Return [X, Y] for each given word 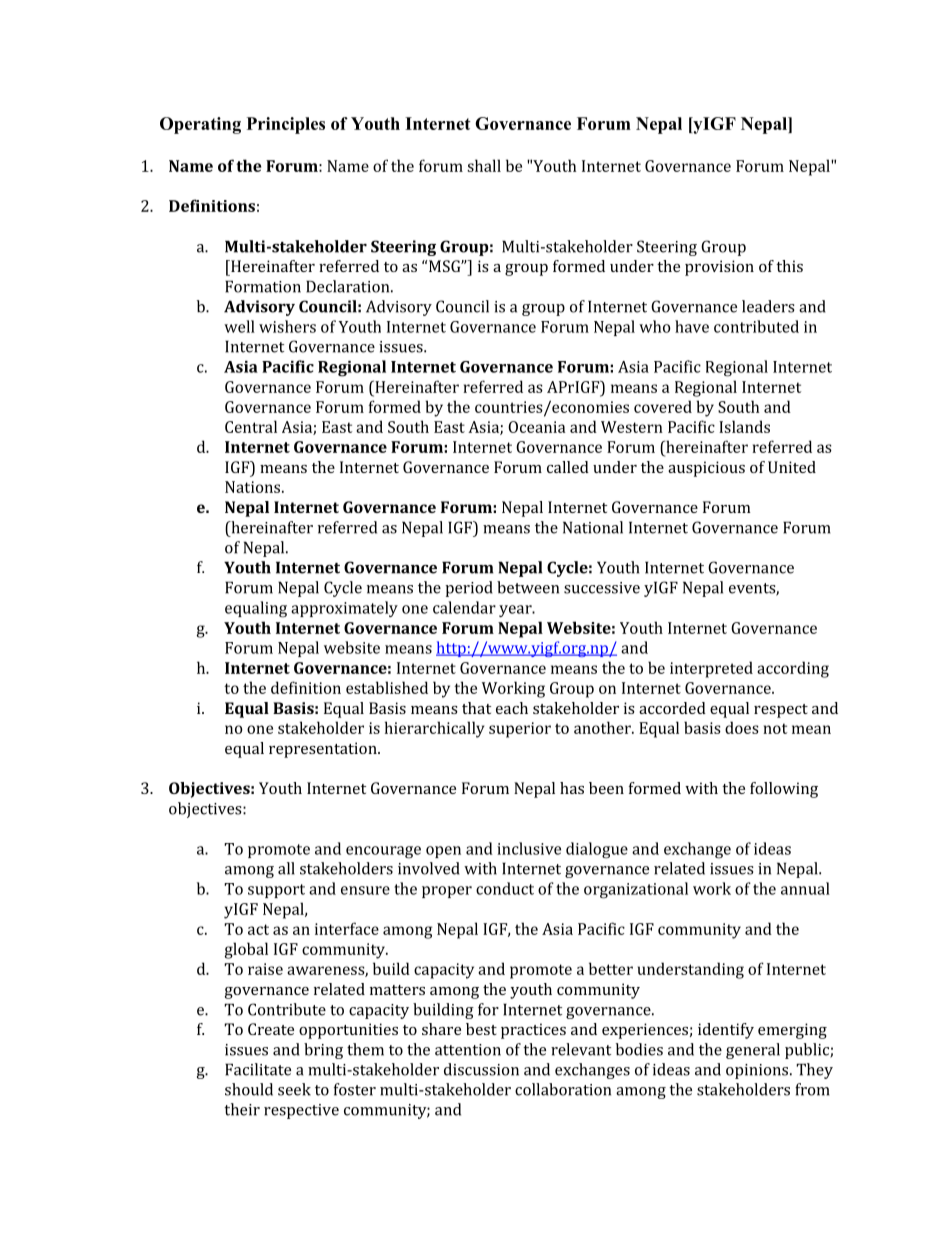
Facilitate [258, 1069]
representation [324, 750]
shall [484, 165]
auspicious [706, 469]
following [784, 790]
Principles [286, 125]
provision [719, 268]
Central [251, 426]
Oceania [537, 427]
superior [520, 730]
